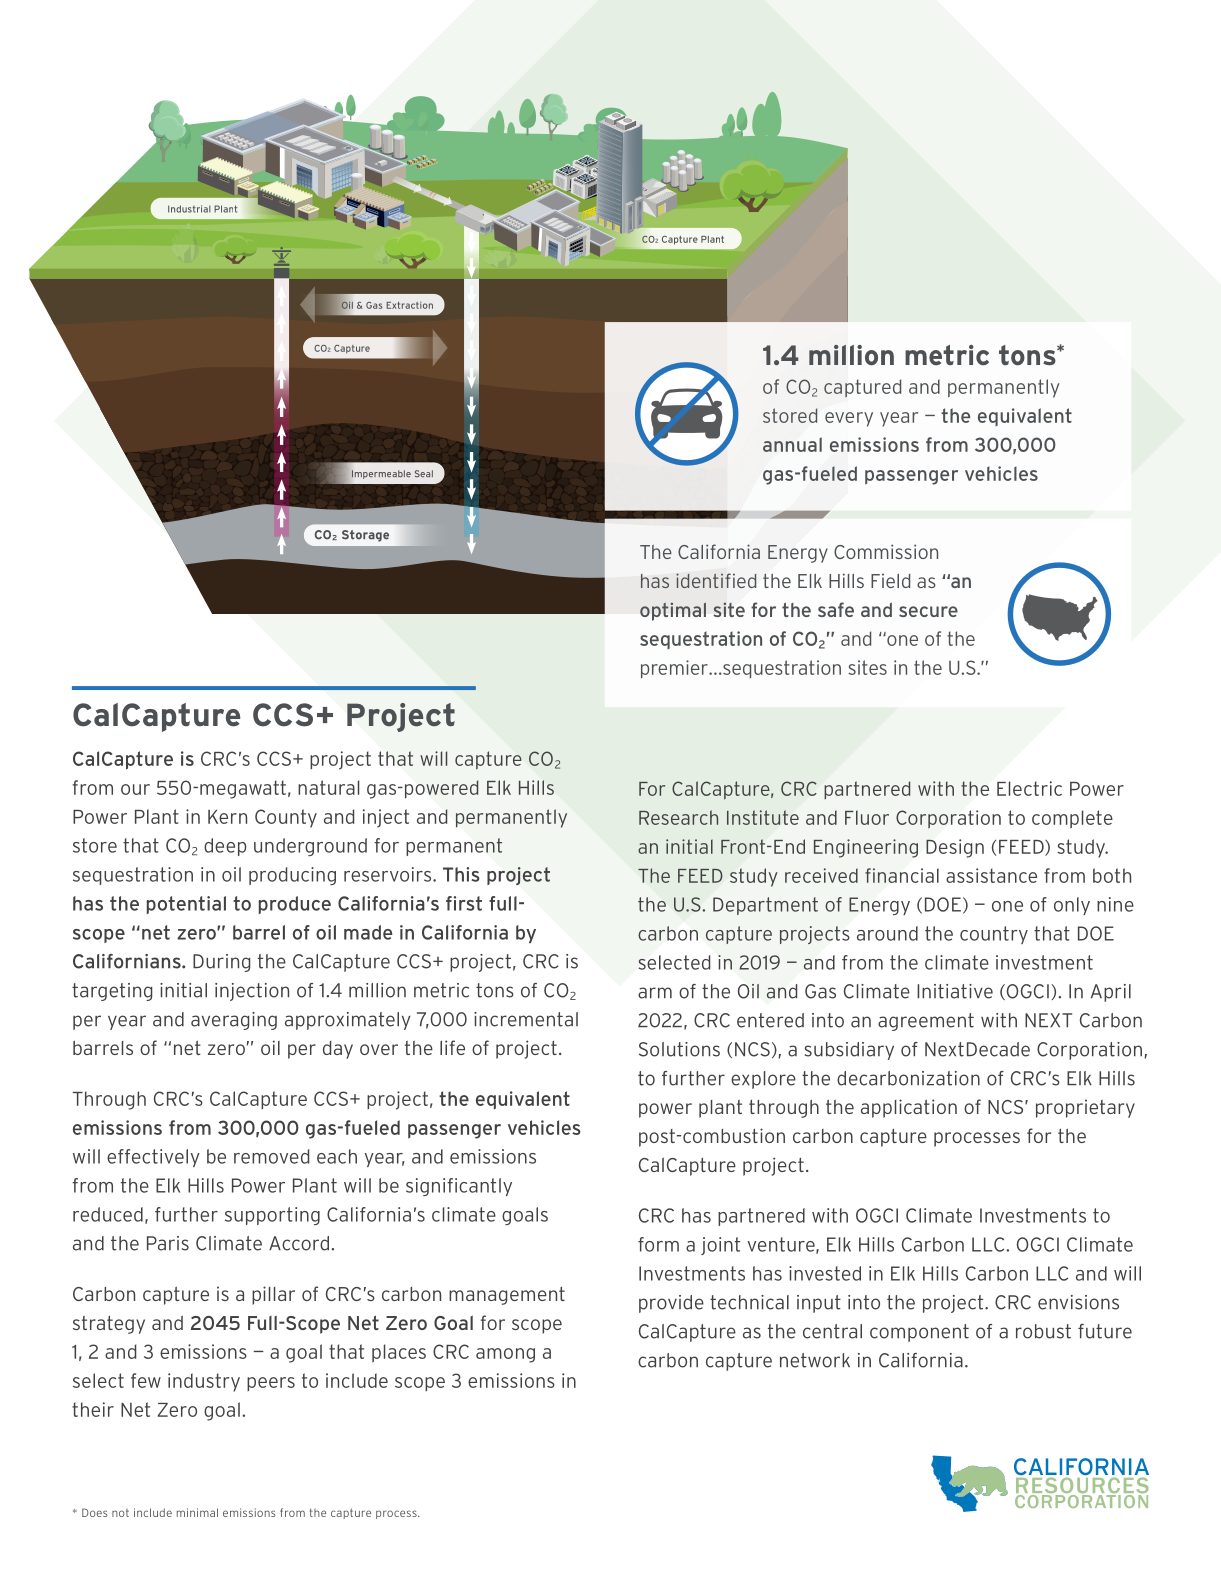 This document has width=1221, height=1580. What do you see at coordinates (1043, 1331) in the document?
I see `robust` at bounding box center [1043, 1331].
